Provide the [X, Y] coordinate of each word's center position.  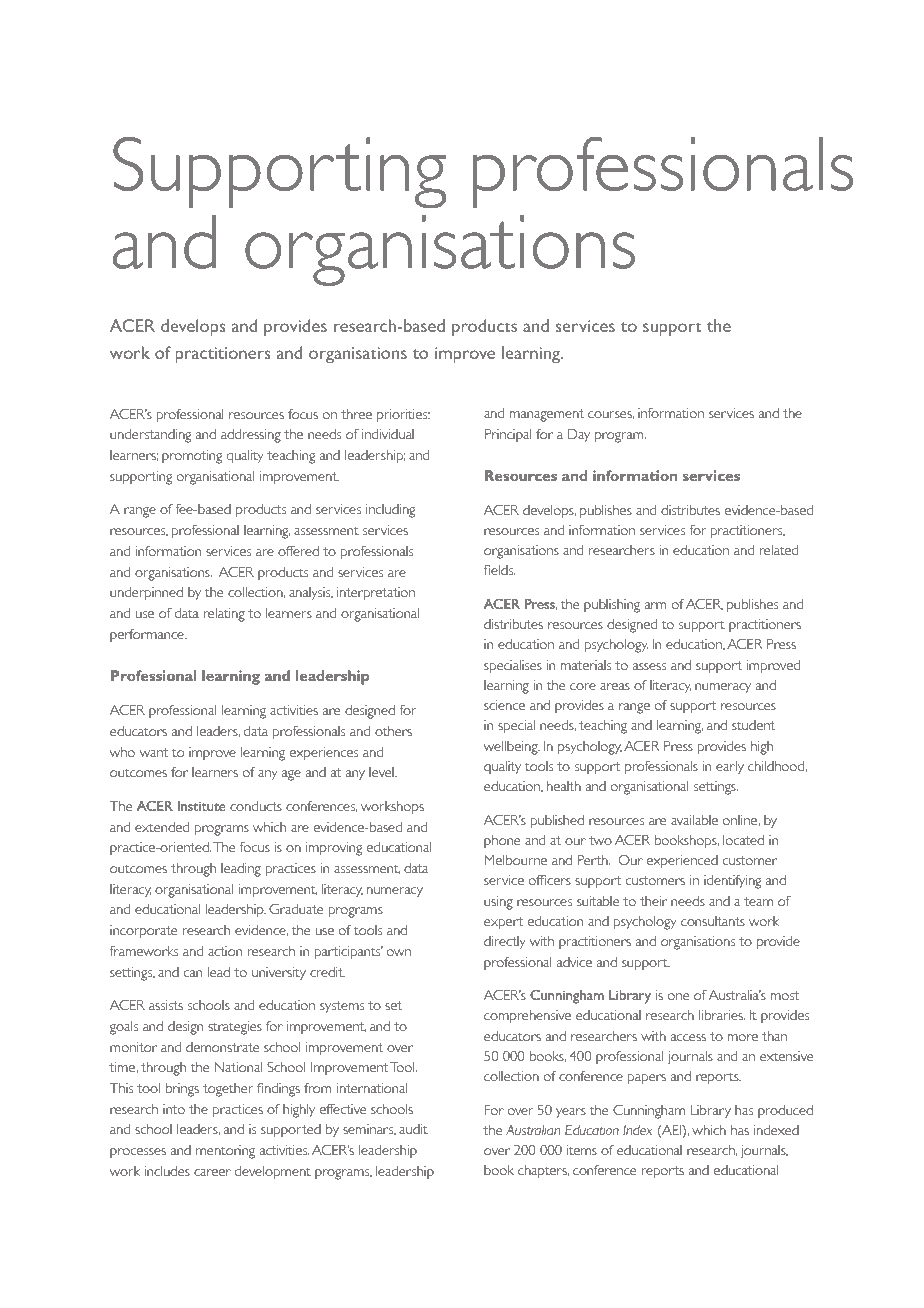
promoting [192, 457]
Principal [508, 435]
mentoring [225, 1152]
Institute [201, 806]
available [694, 820]
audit [413, 1129]
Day [579, 435]
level [382, 772]
